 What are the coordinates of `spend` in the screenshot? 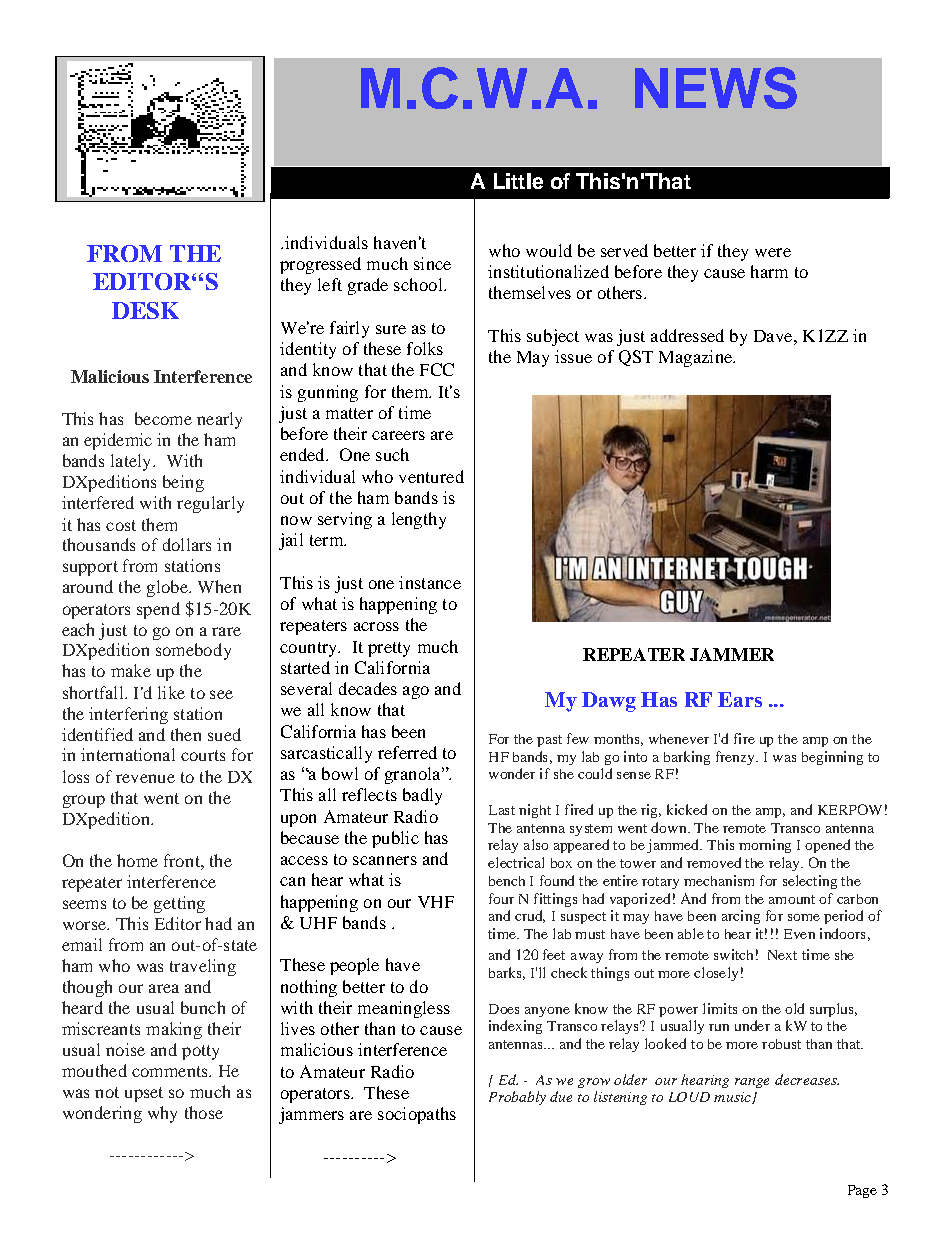 It's located at (158, 610).
